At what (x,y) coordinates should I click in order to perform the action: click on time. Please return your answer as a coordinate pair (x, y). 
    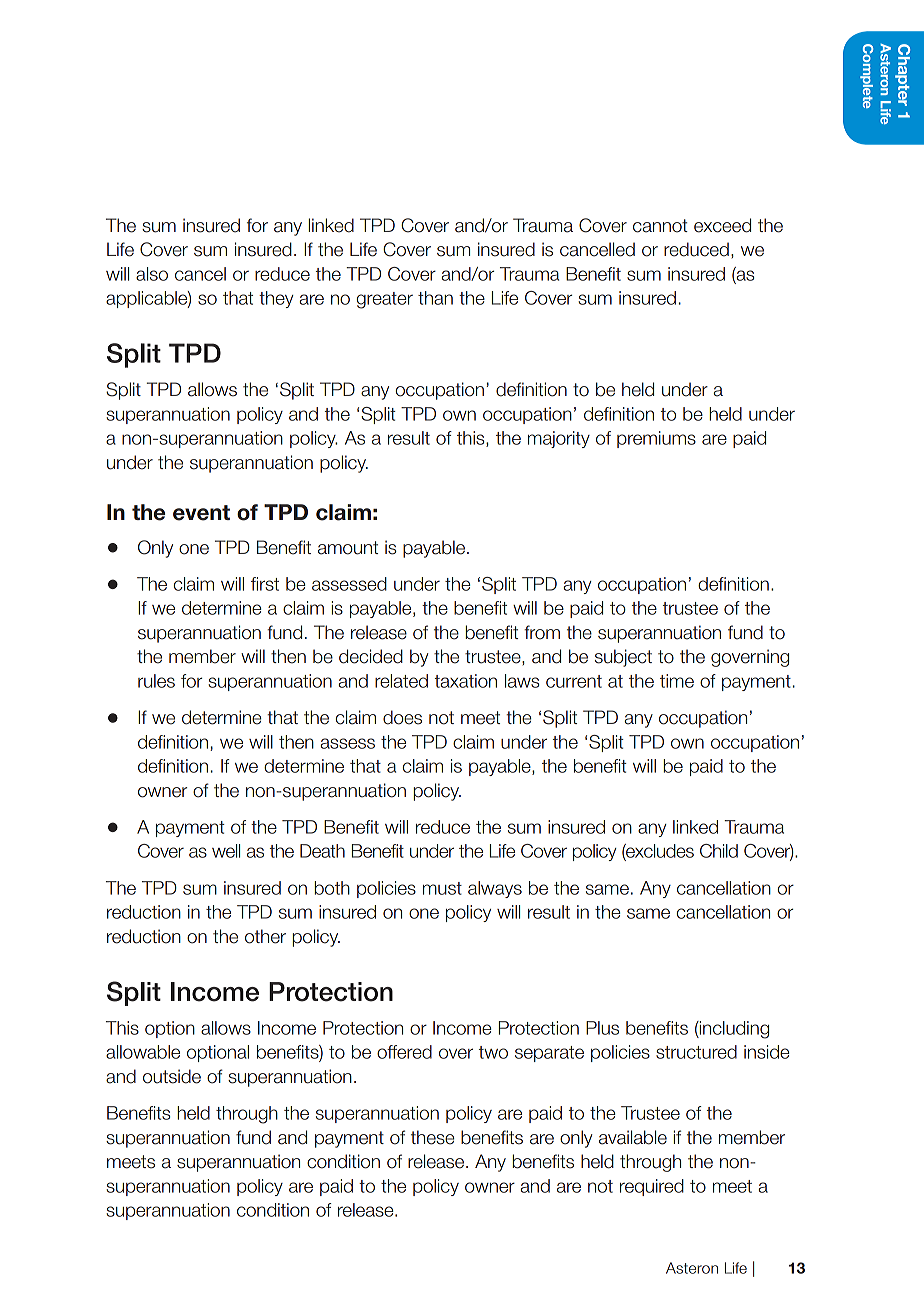
    Looking at the image, I should click on (677, 681).
